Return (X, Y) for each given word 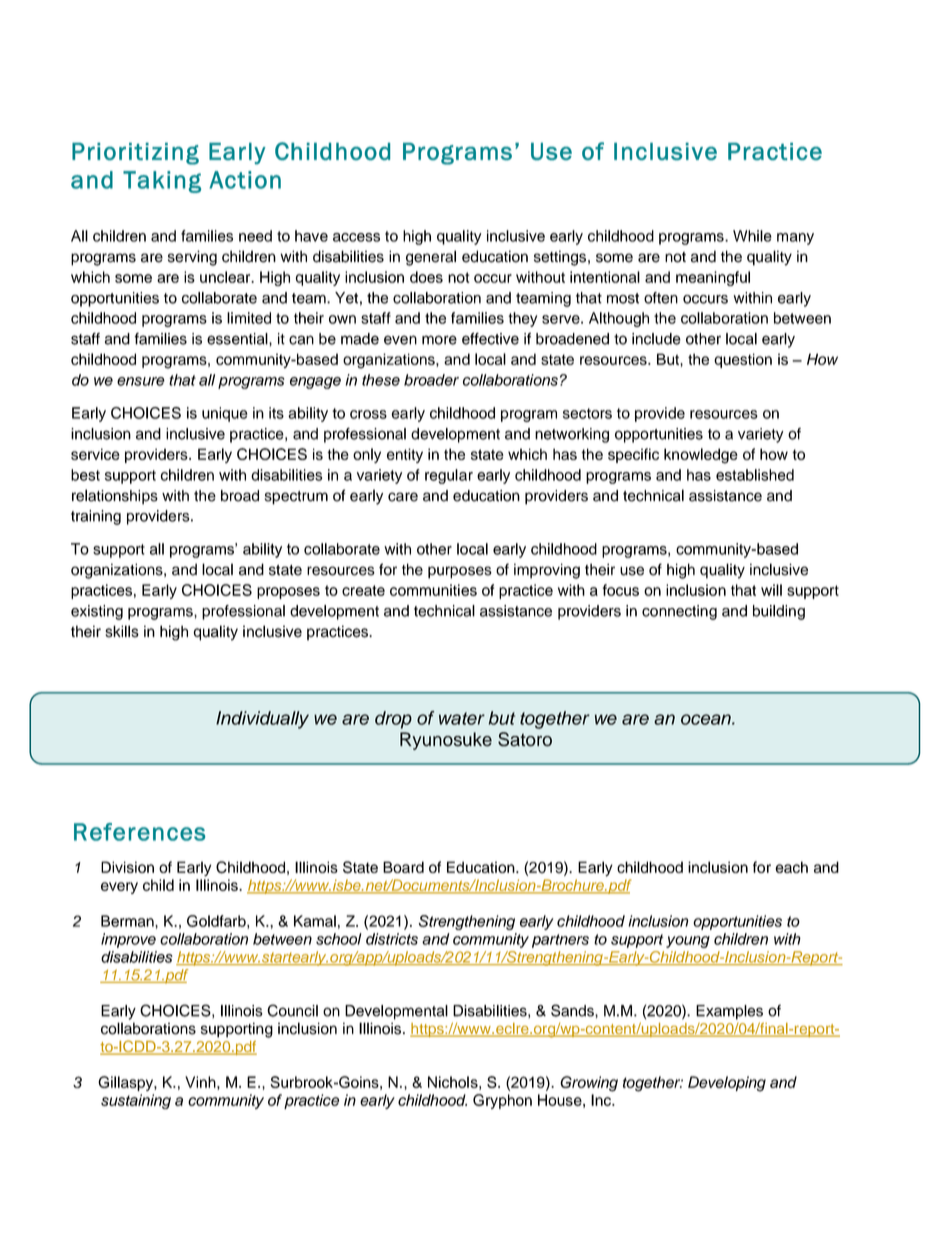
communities (433, 590)
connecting (679, 612)
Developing (727, 1084)
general (431, 258)
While (752, 236)
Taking (162, 182)
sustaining (136, 1101)
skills (122, 631)
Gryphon (502, 1101)
